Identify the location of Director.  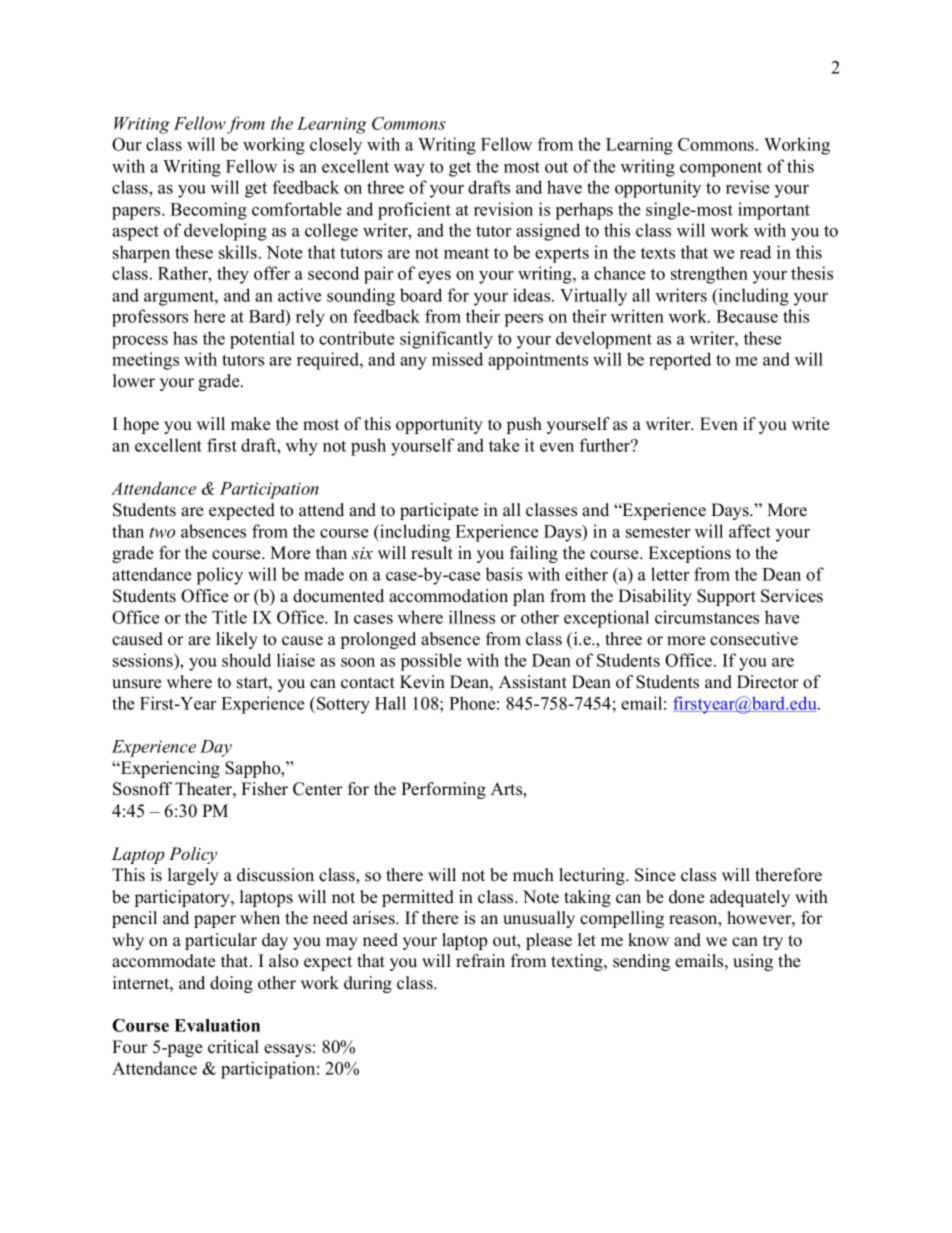
(768, 682).
